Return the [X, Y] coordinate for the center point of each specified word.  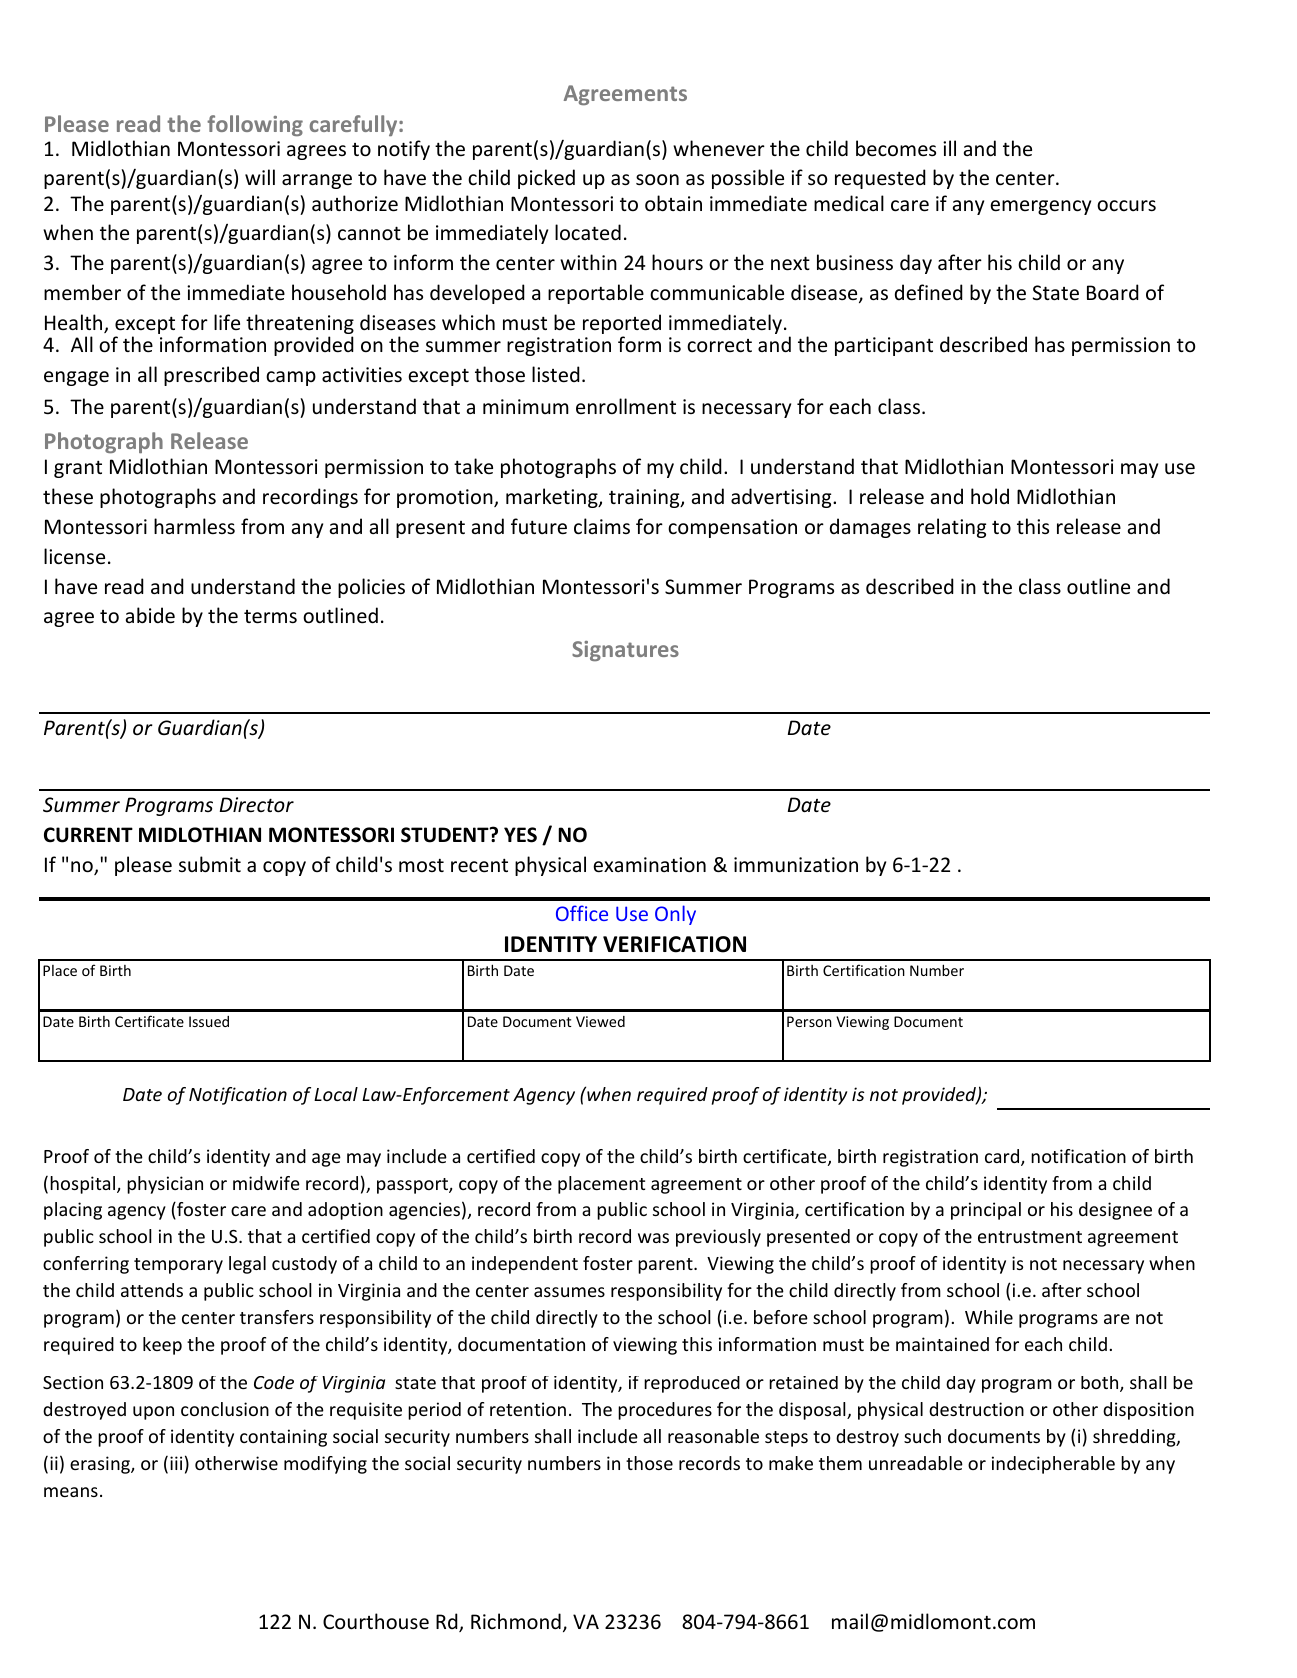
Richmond [516, 1621]
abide [150, 615]
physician [165, 1185]
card [1003, 1157]
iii [176, 1463]
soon [657, 180]
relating [952, 528]
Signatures [625, 651]
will [260, 177]
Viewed [600, 1021]
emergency [1040, 207]
